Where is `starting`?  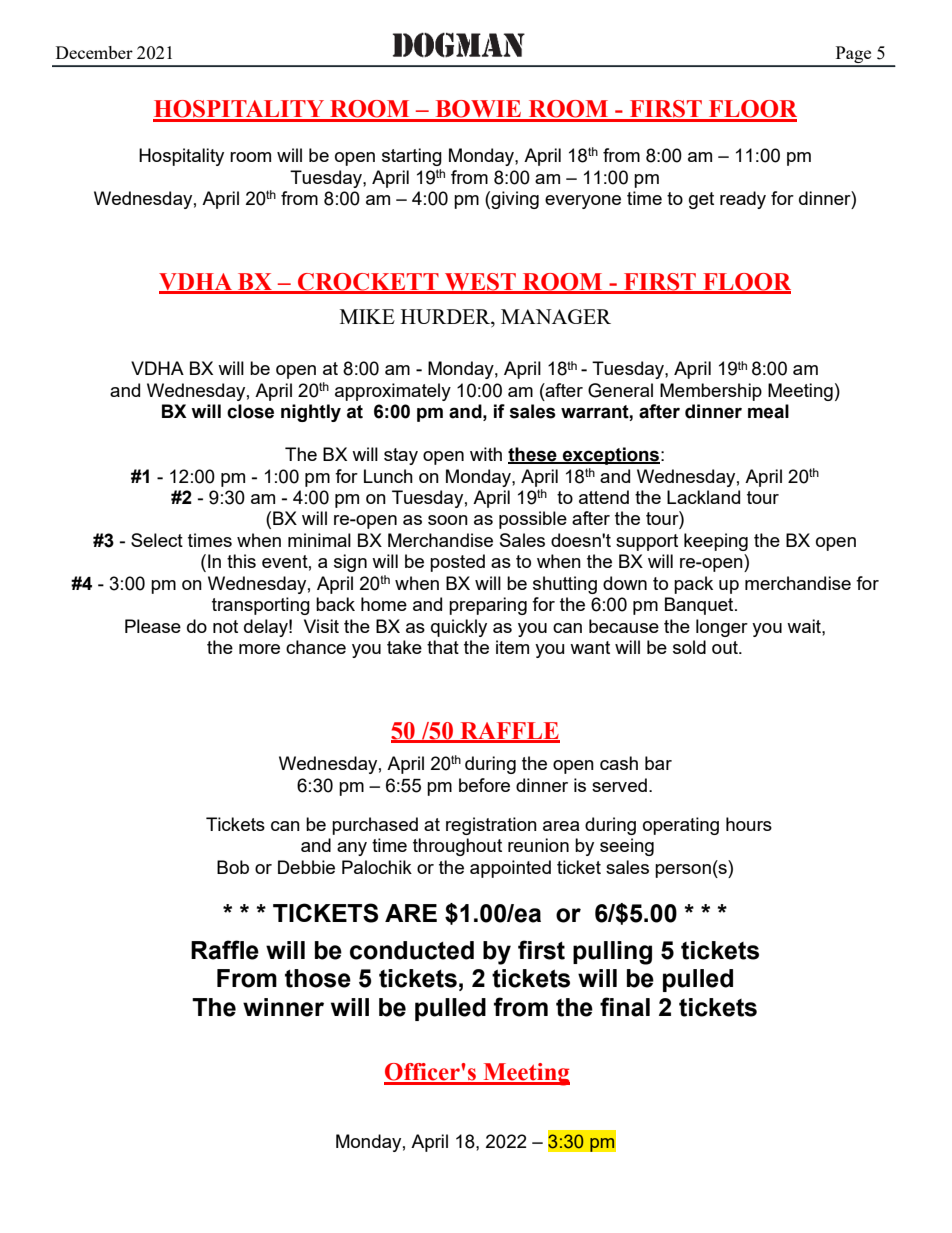 starting is located at coordinates (412, 157).
